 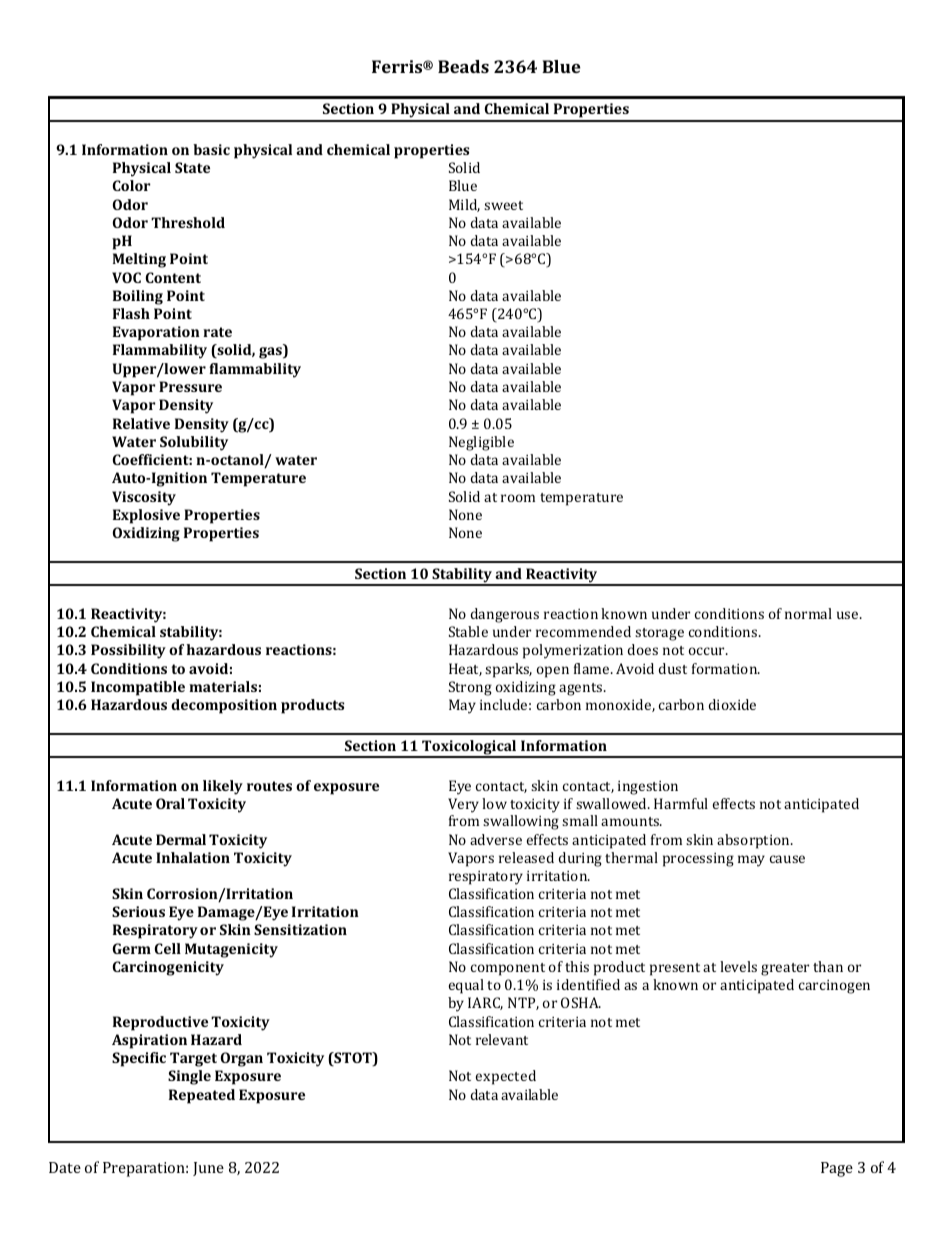 What do you see at coordinates (211, 149) in the screenshot?
I see `basic` at bounding box center [211, 149].
